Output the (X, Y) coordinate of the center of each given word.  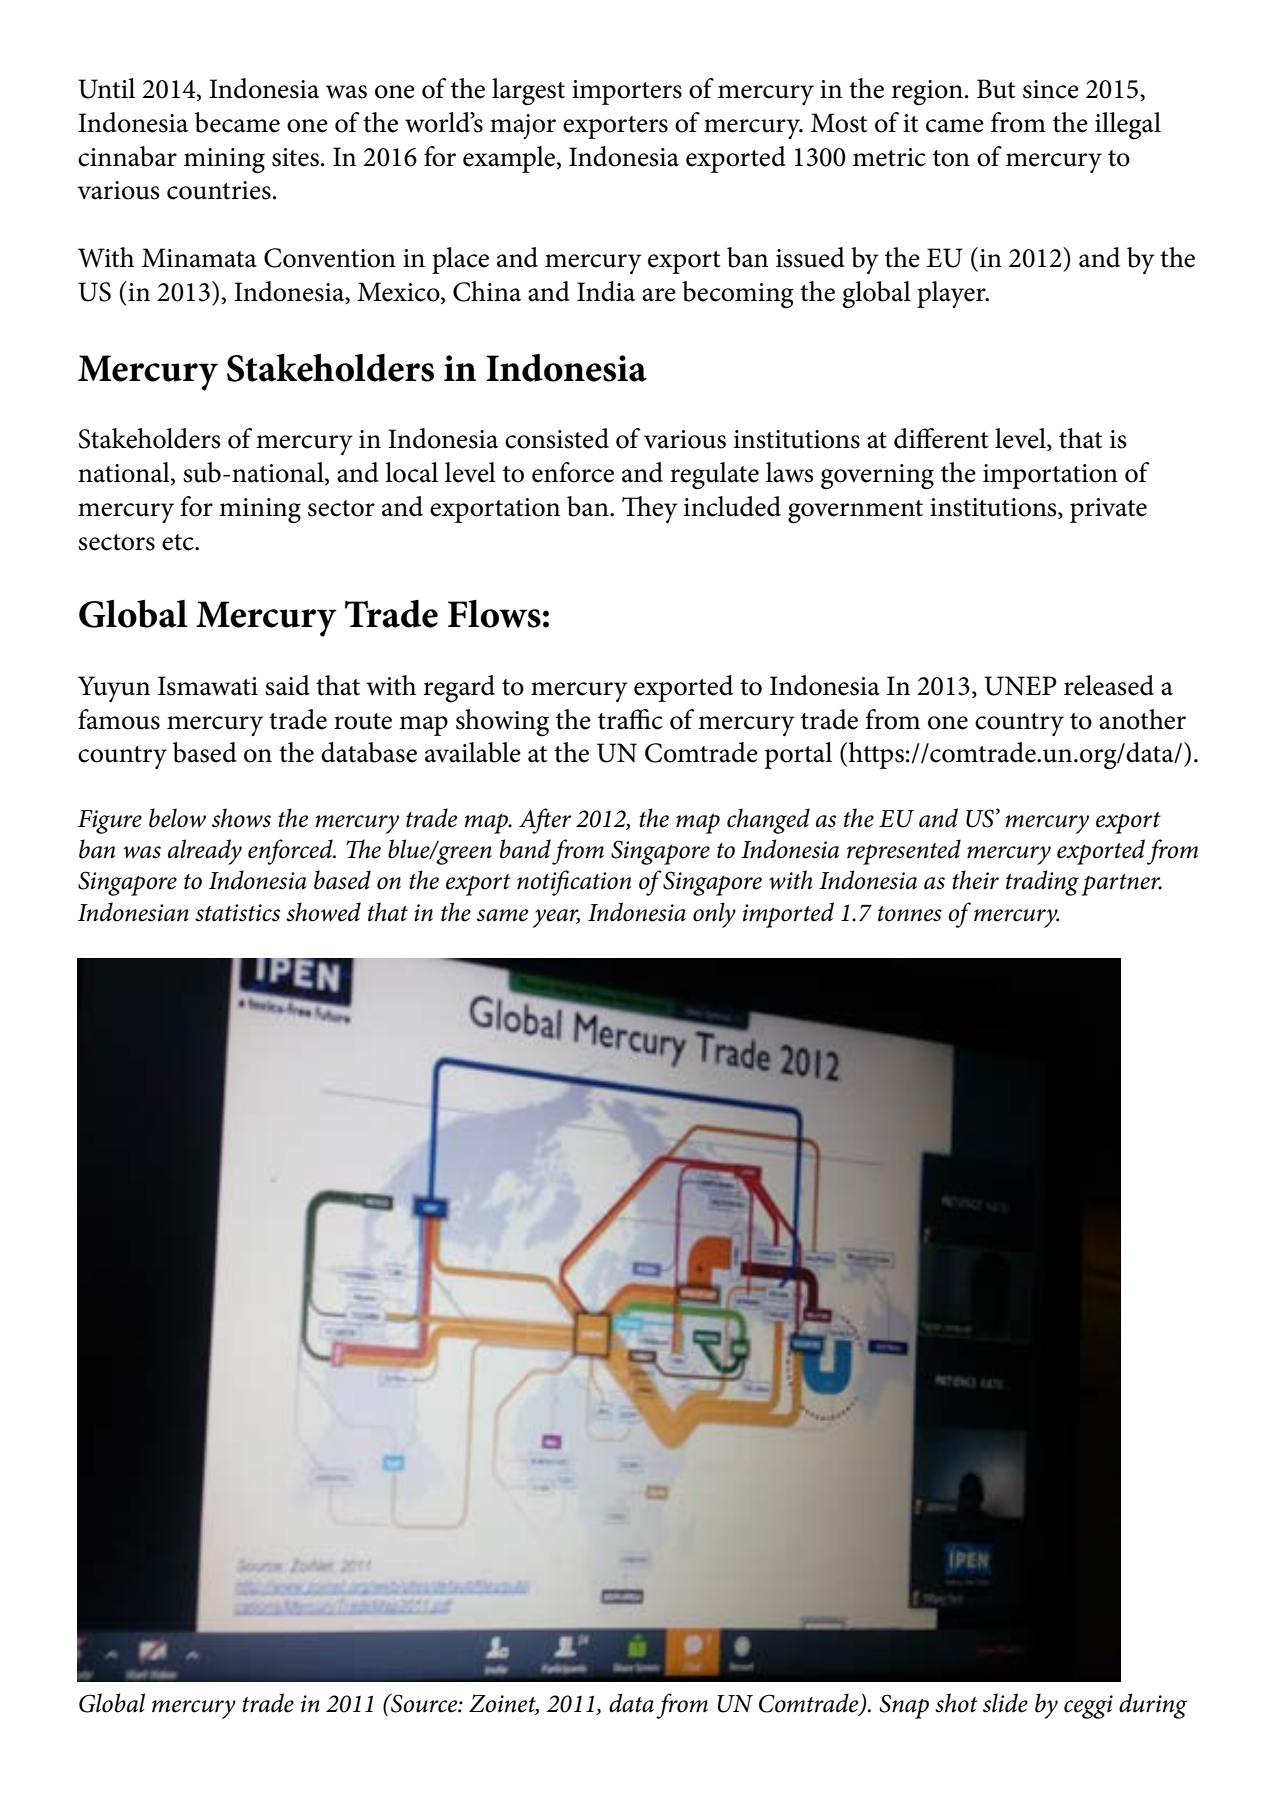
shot (956, 1703)
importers (627, 92)
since (1051, 89)
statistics (237, 913)
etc (179, 542)
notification (574, 883)
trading (1042, 883)
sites (295, 157)
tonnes (910, 914)
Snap (904, 1706)
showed (323, 912)
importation (1050, 476)
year (556, 918)
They (650, 509)
